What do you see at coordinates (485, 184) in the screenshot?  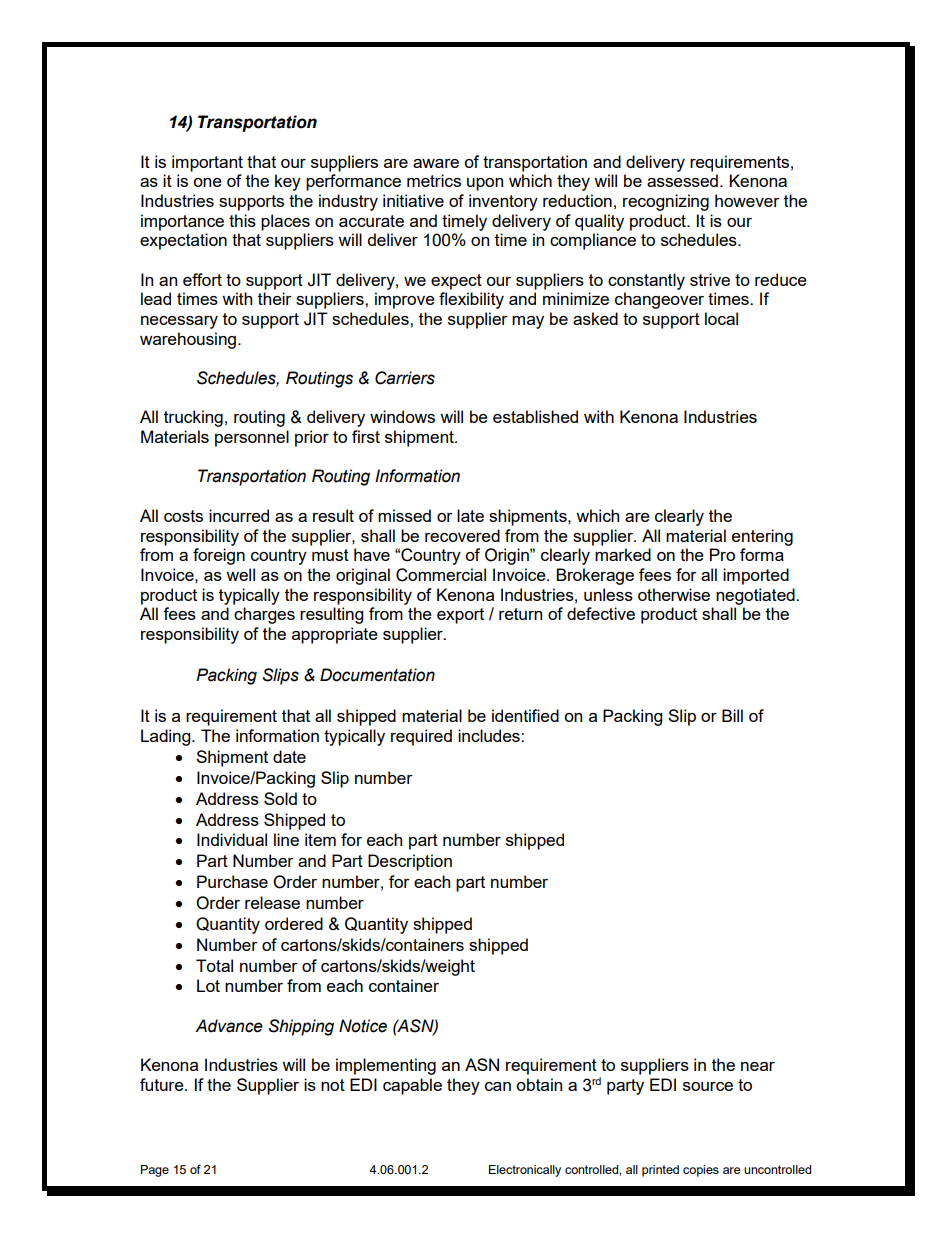 I see `upon` at bounding box center [485, 184].
